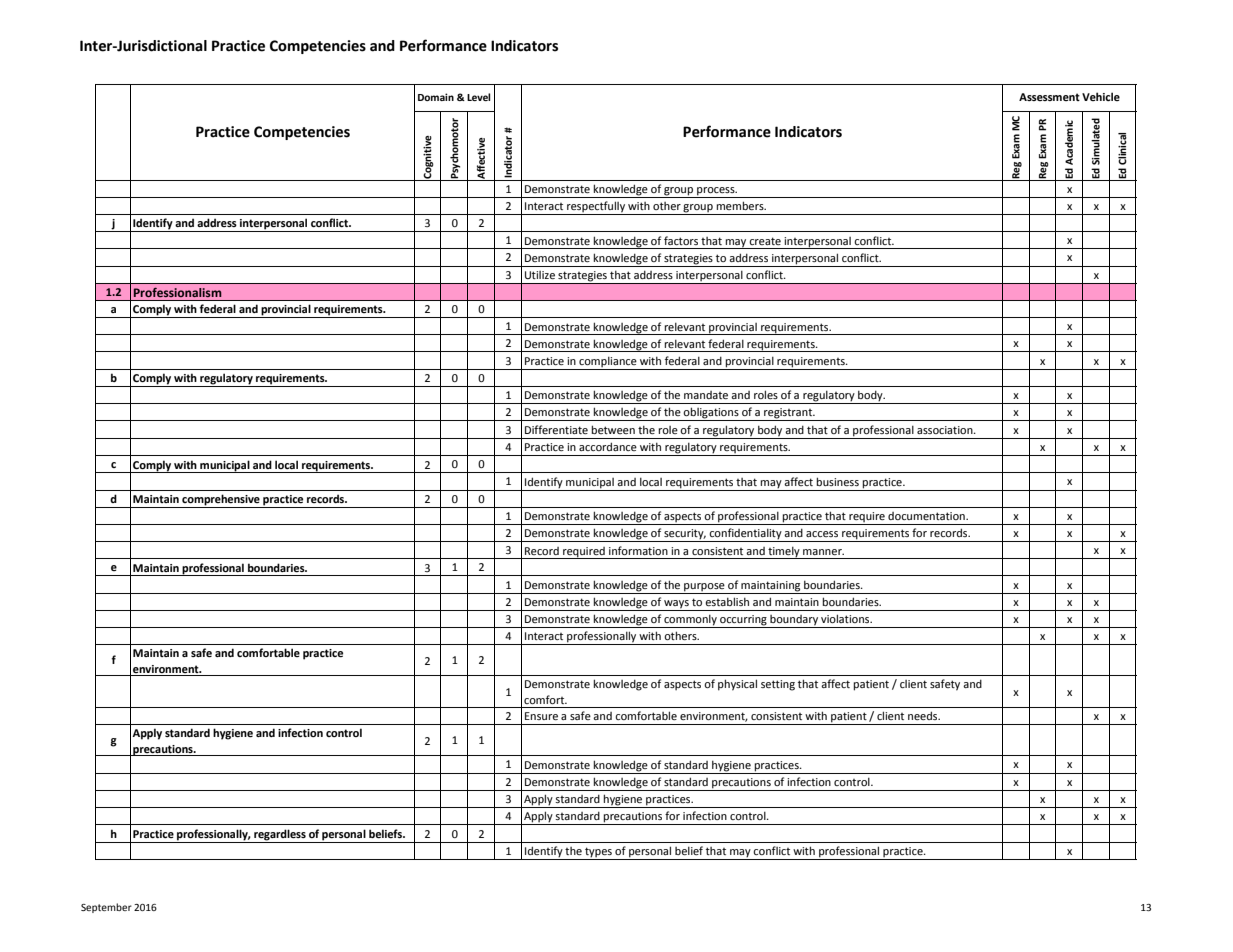  I want to click on setting, so click(778, 685).
